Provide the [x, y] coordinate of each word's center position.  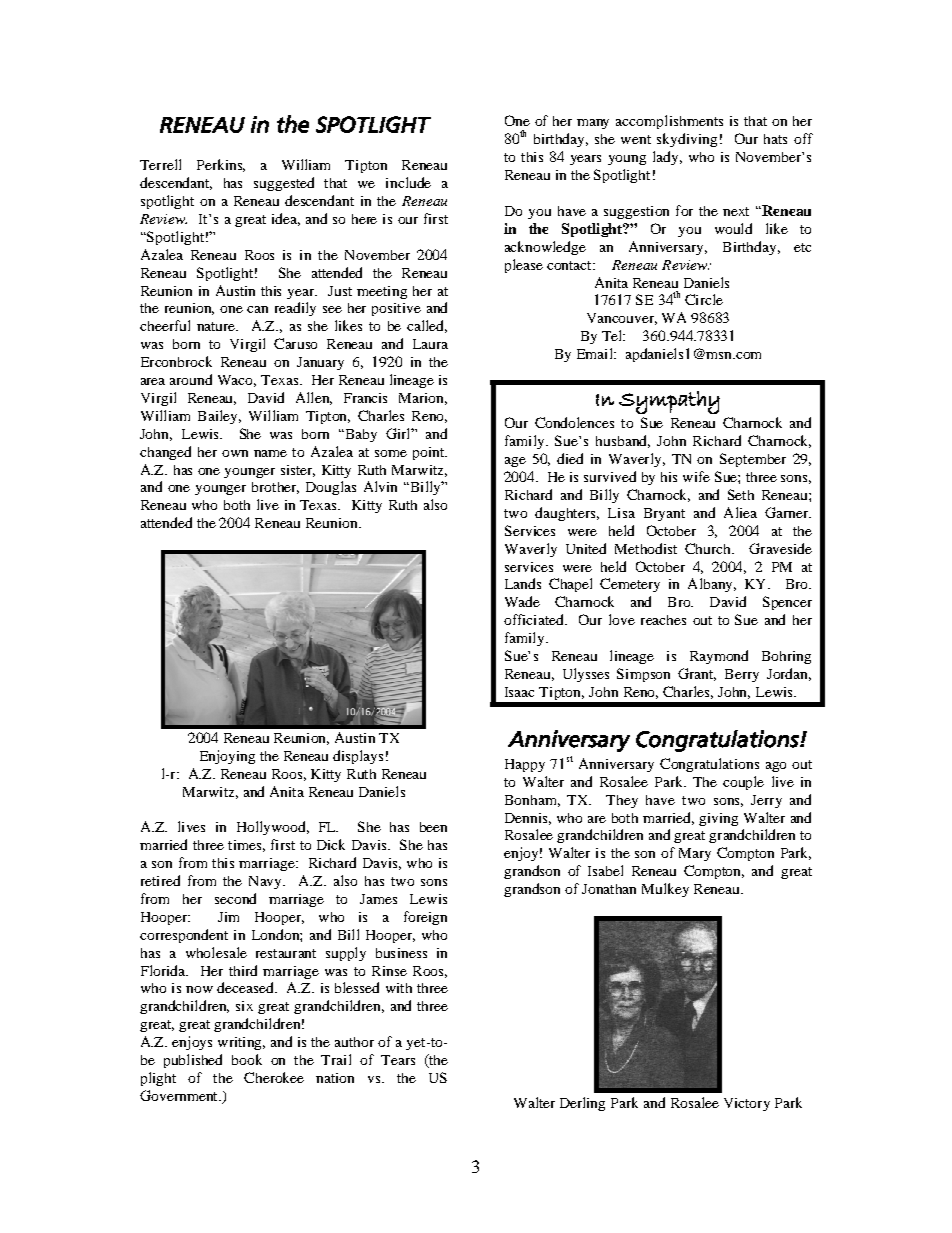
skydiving [687, 140]
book [247, 1059]
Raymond [719, 657]
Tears [398, 1060]
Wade [522, 601]
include [408, 182]
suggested [284, 184]
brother [275, 488]
